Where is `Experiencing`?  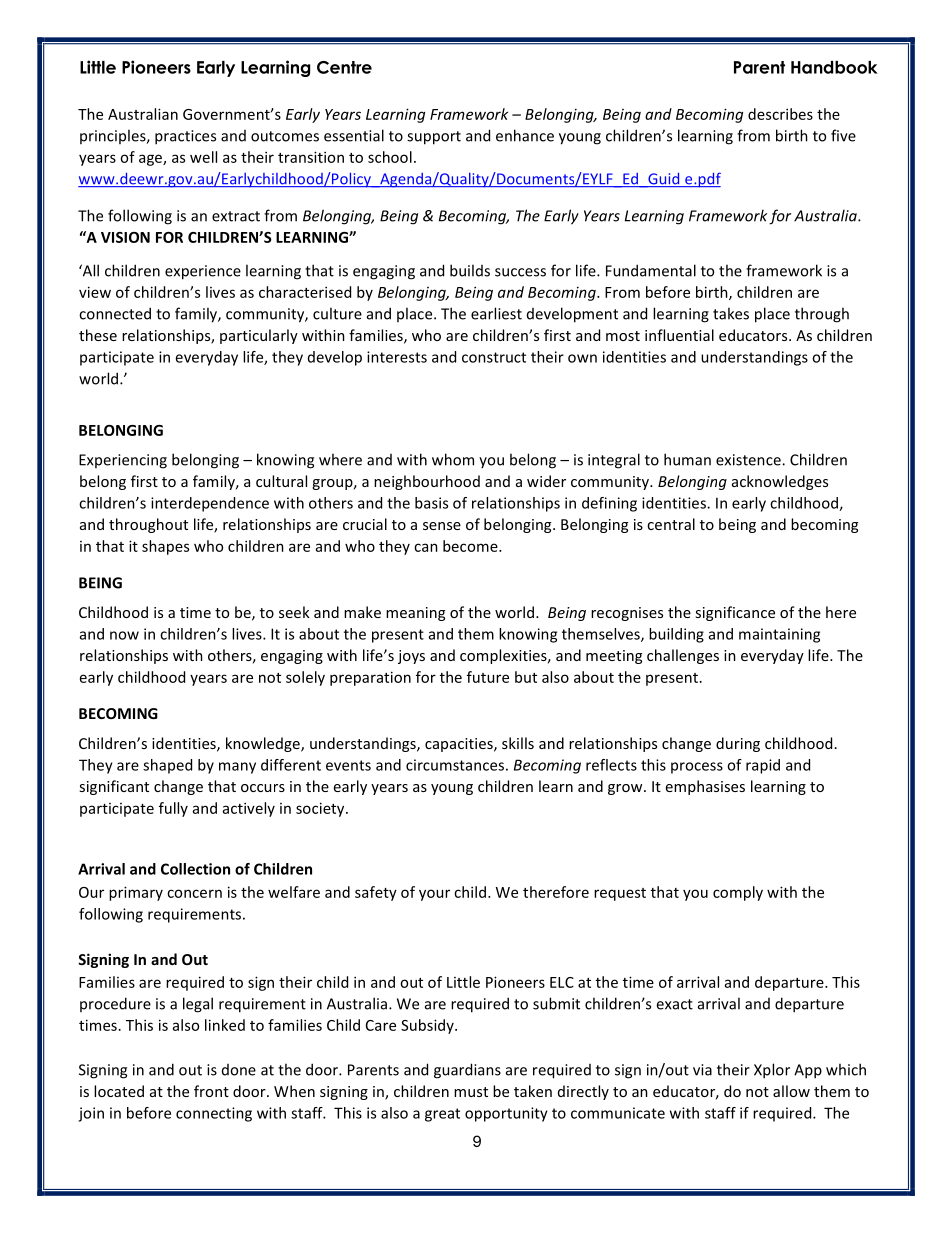 Experiencing is located at coordinates (123, 461).
